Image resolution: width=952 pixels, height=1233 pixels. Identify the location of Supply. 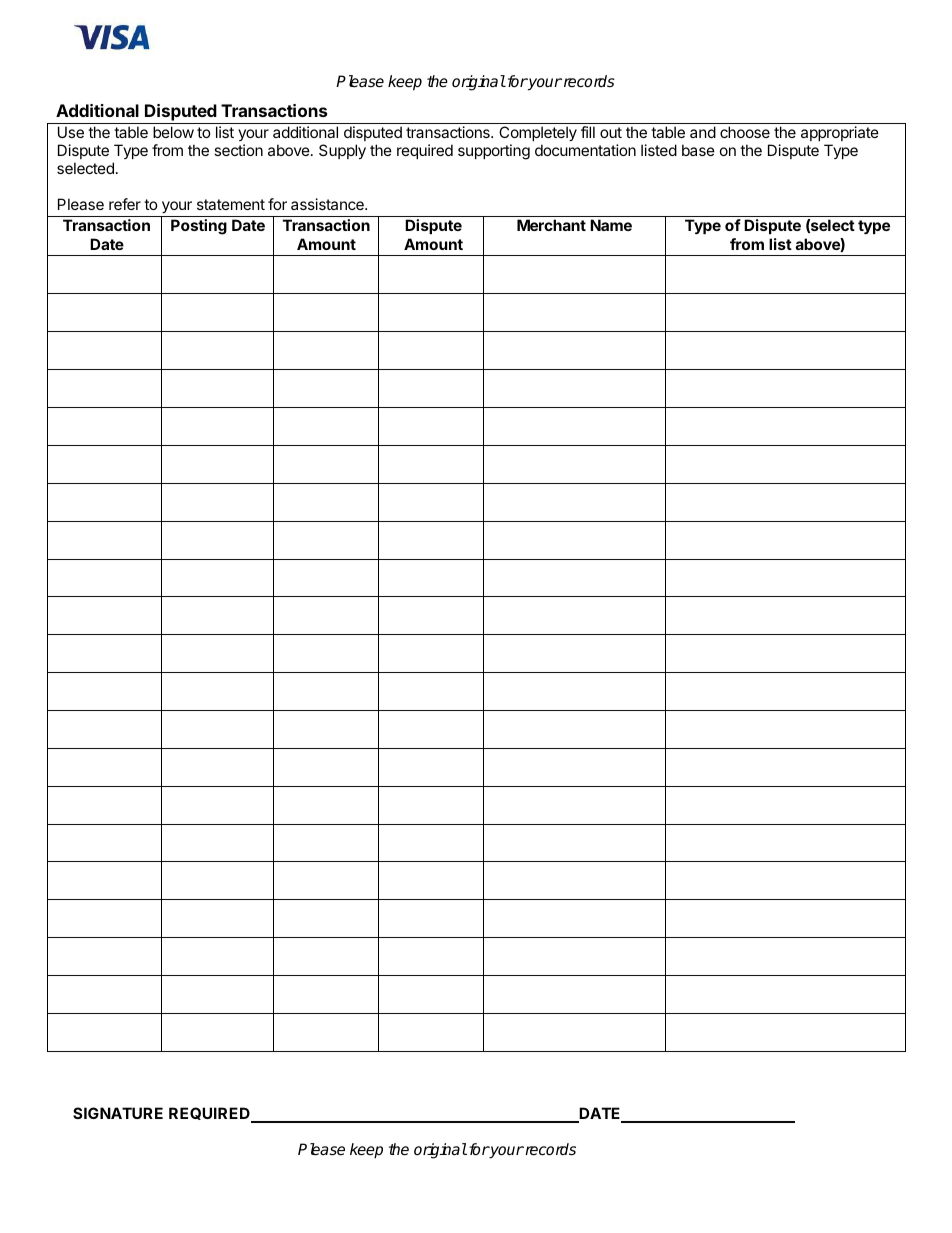
(342, 151).
